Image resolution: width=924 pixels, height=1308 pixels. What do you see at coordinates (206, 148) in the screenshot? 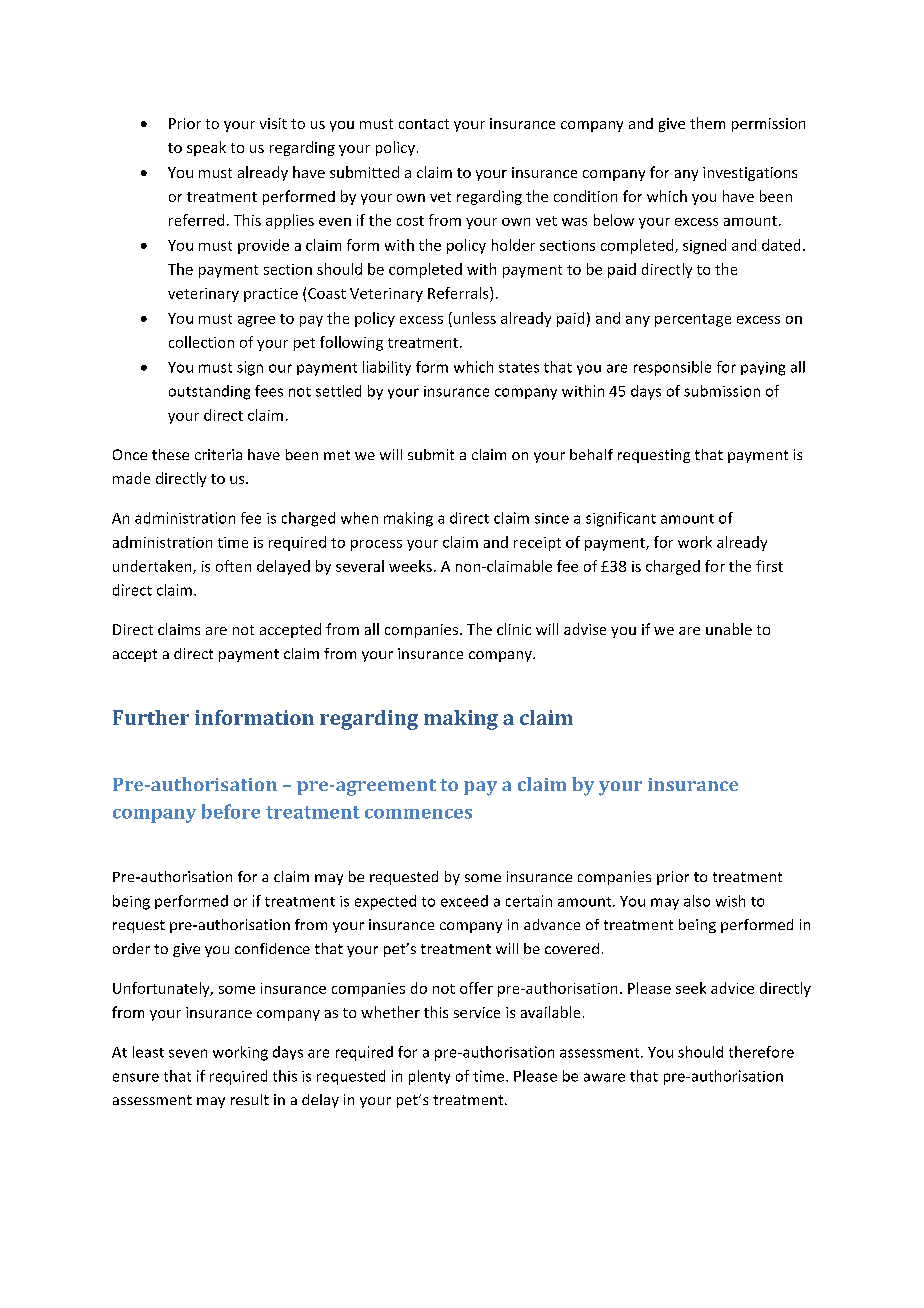
I see `speak` at bounding box center [206, 148].
